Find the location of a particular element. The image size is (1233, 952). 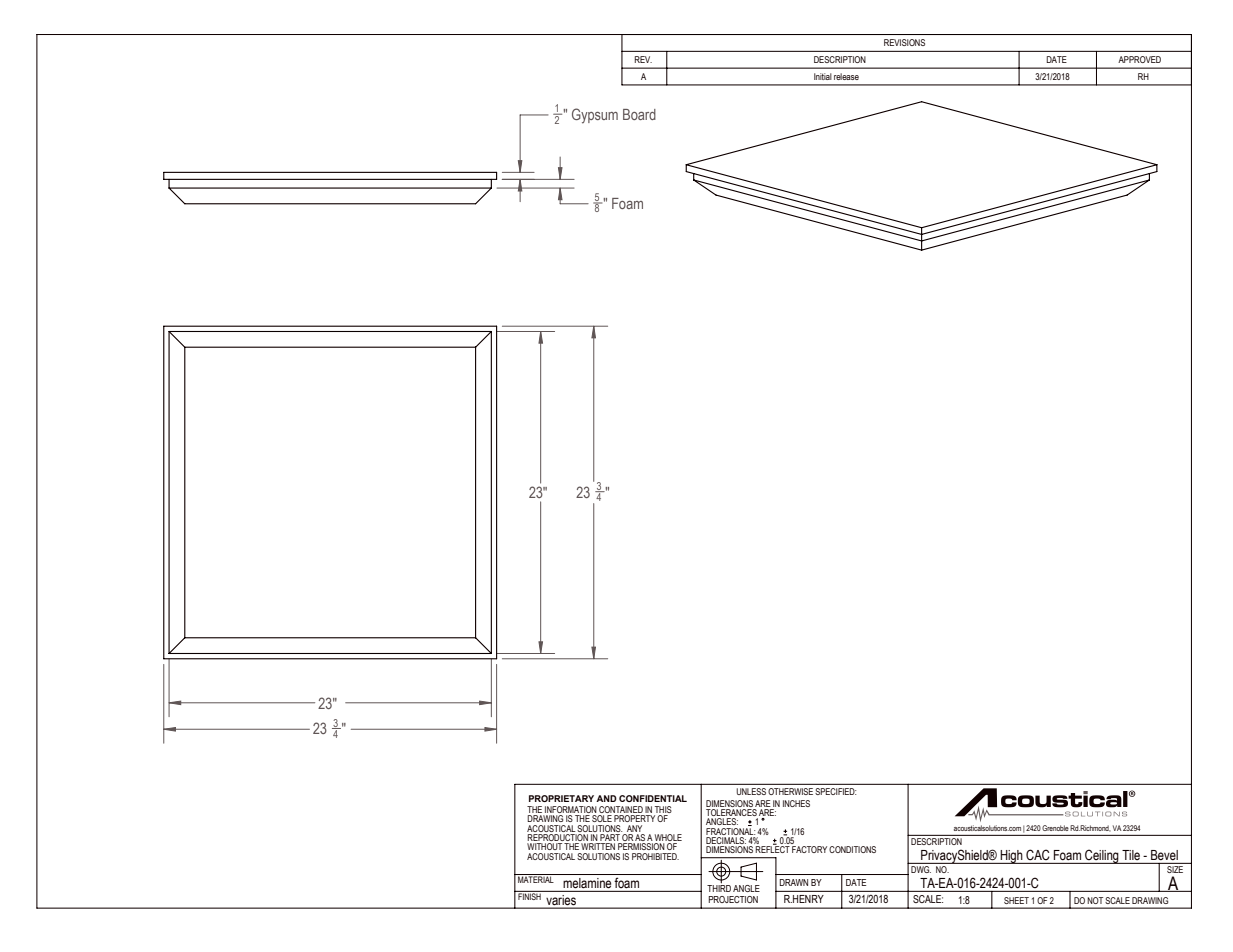

APPROVED is located at coordinates (1139, 59).
